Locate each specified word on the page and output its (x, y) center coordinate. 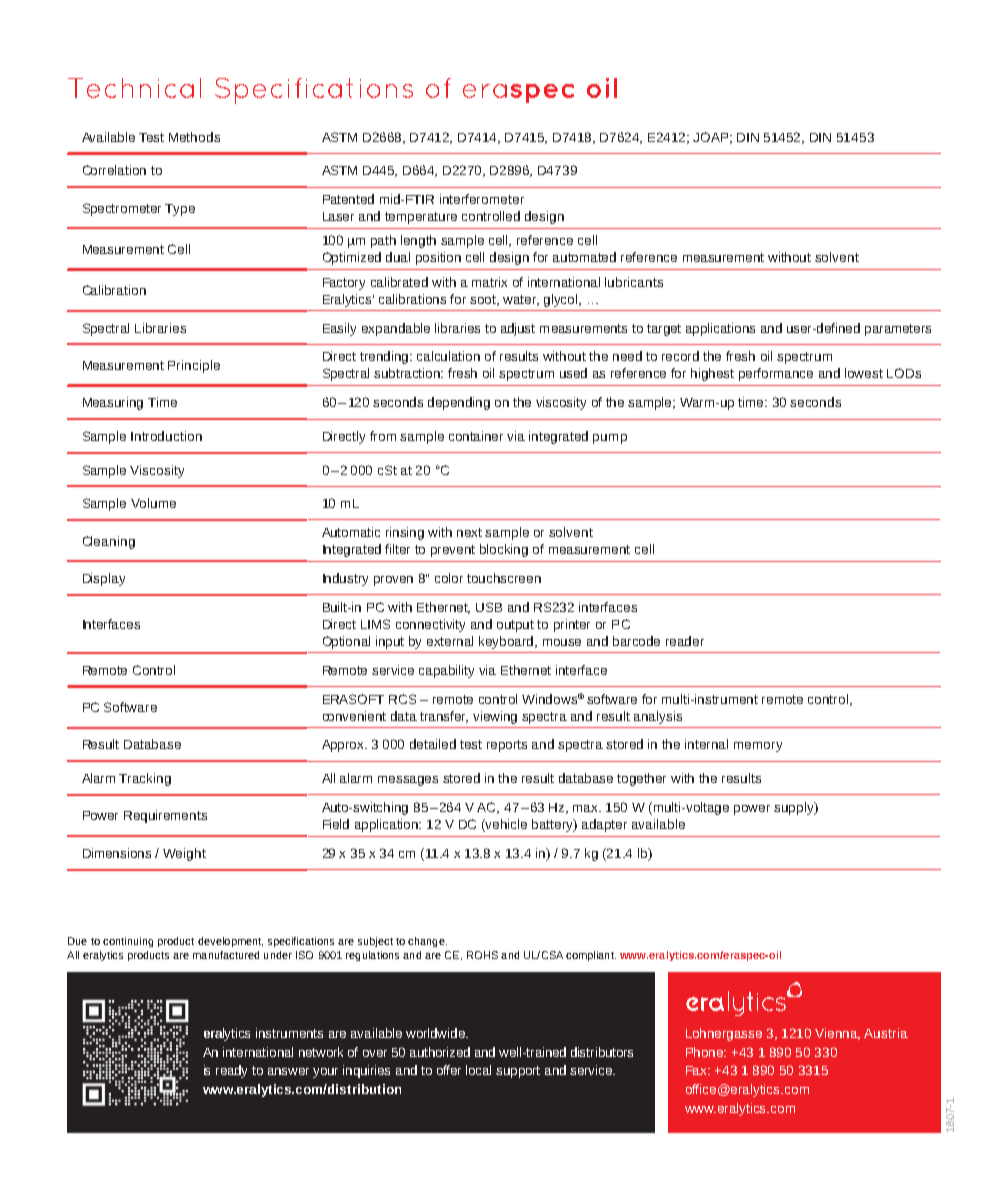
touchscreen (504, 578)
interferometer (482, 199)
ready (231, 1071)
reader (685, 641)
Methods (194, 137)
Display (104, 579)
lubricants (634, 282)
